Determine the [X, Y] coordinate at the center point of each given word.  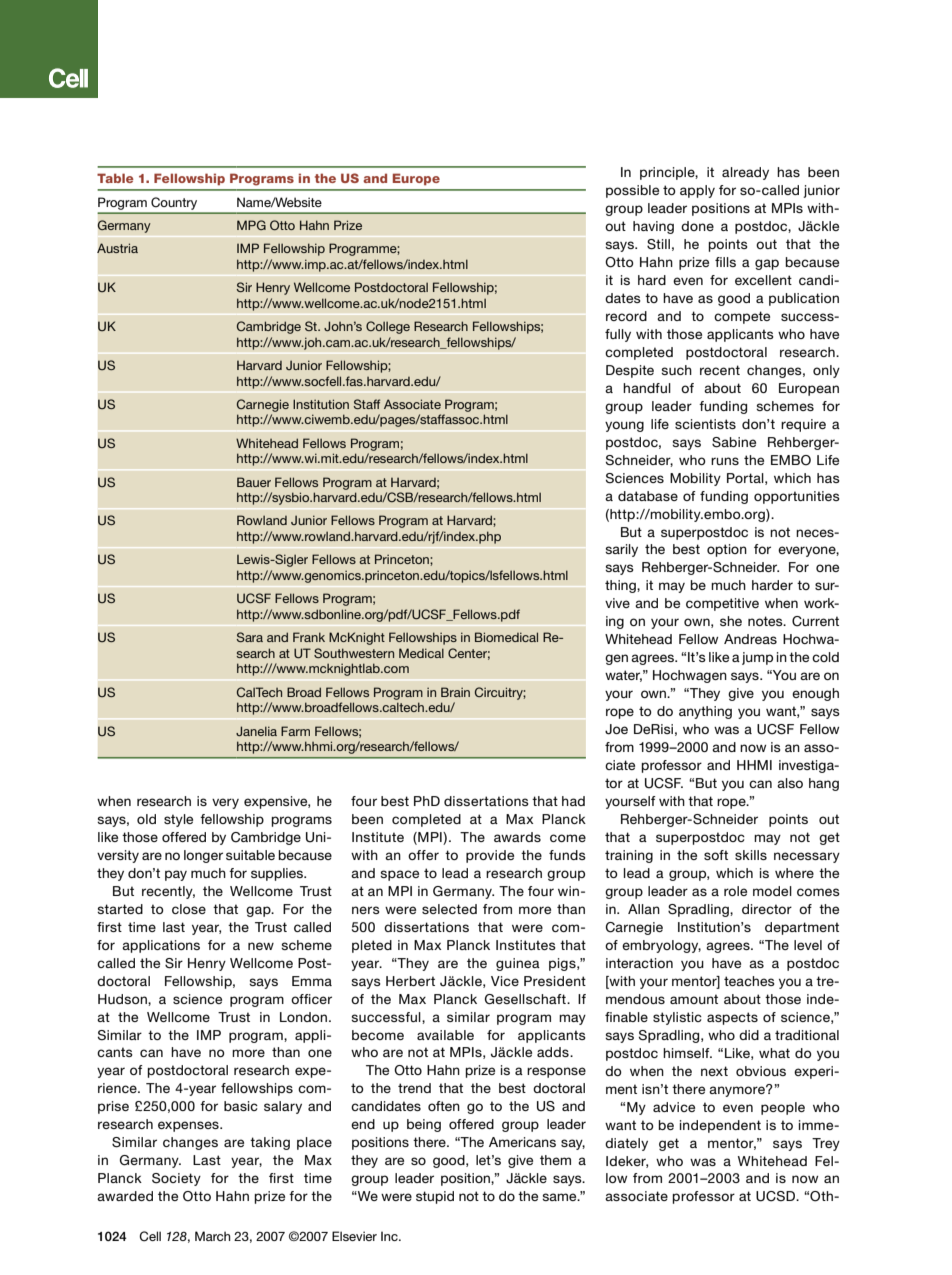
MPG [251, 225]
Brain [455, 692]
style [178, 820]
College [388, 327]
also [790, 783]
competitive [722, 604]
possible [632, 191]
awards [517, 837]
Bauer [254, 482]
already [745, 173]
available [445, 1035]
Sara [249, 637]
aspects [732, 1018]
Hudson [123, 1000]
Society [176, 1179]
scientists [705, 424]
